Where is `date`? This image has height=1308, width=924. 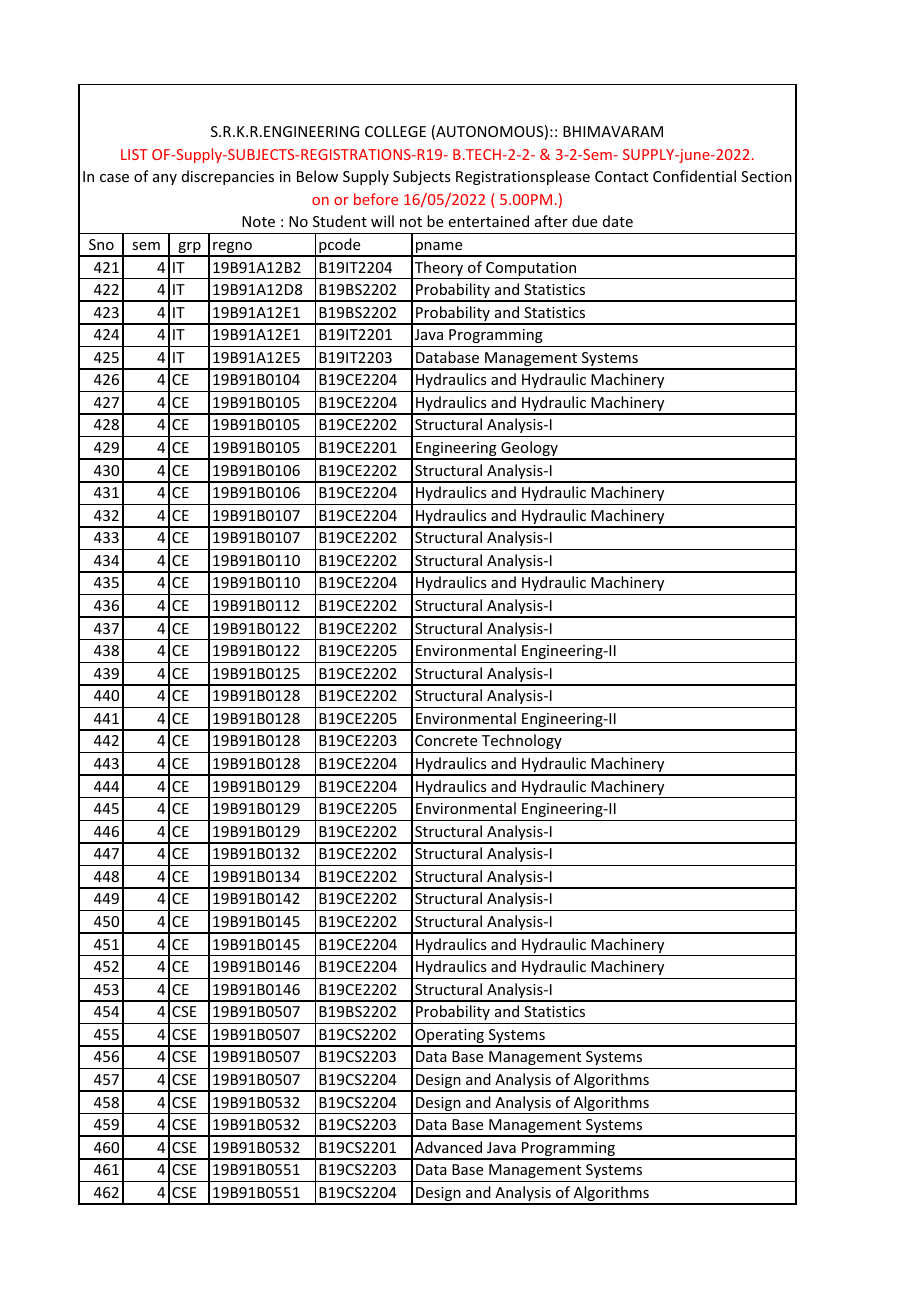
date is located at coordinates (618, 221).
